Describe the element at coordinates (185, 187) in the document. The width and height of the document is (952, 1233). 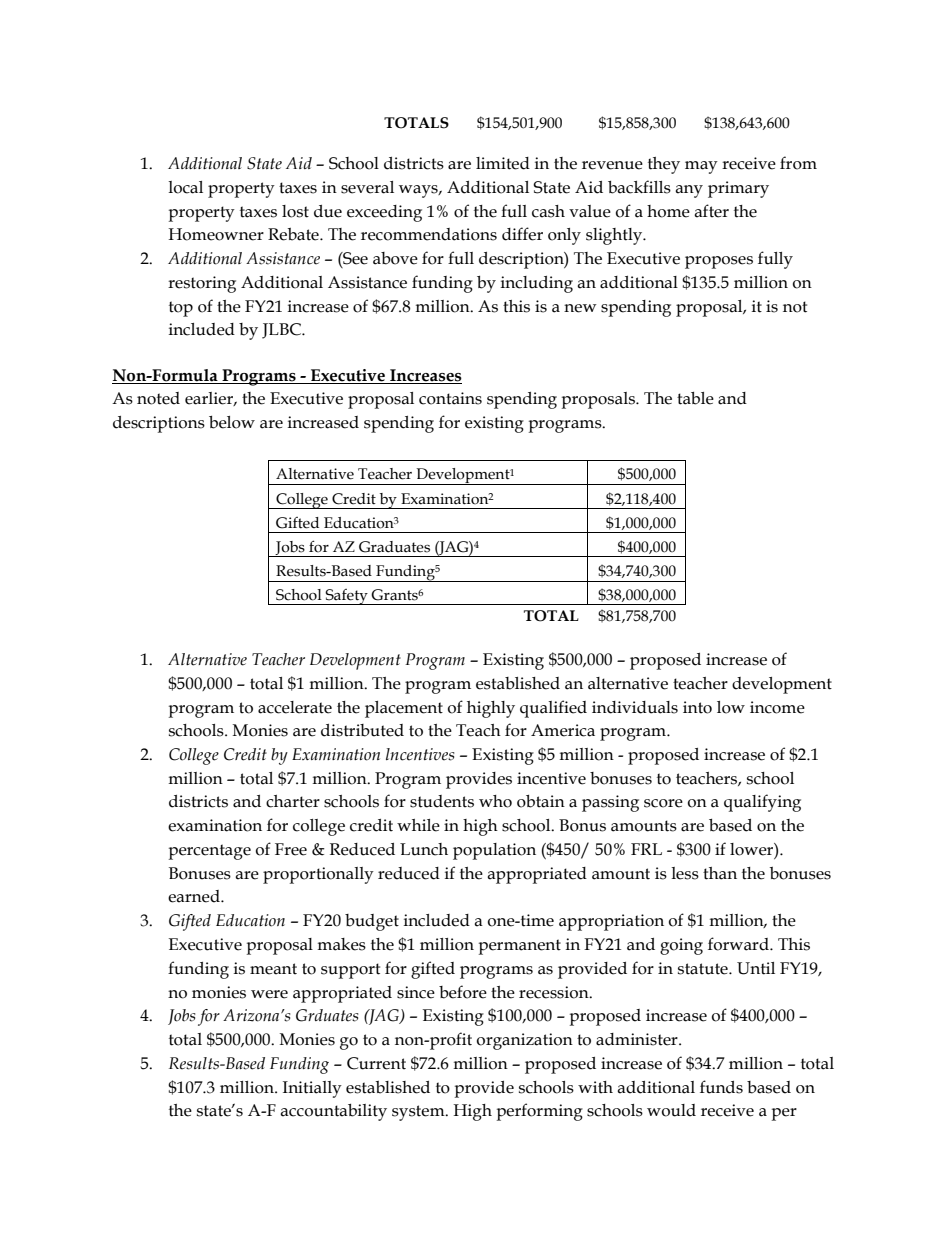
I see `local` at that location.
